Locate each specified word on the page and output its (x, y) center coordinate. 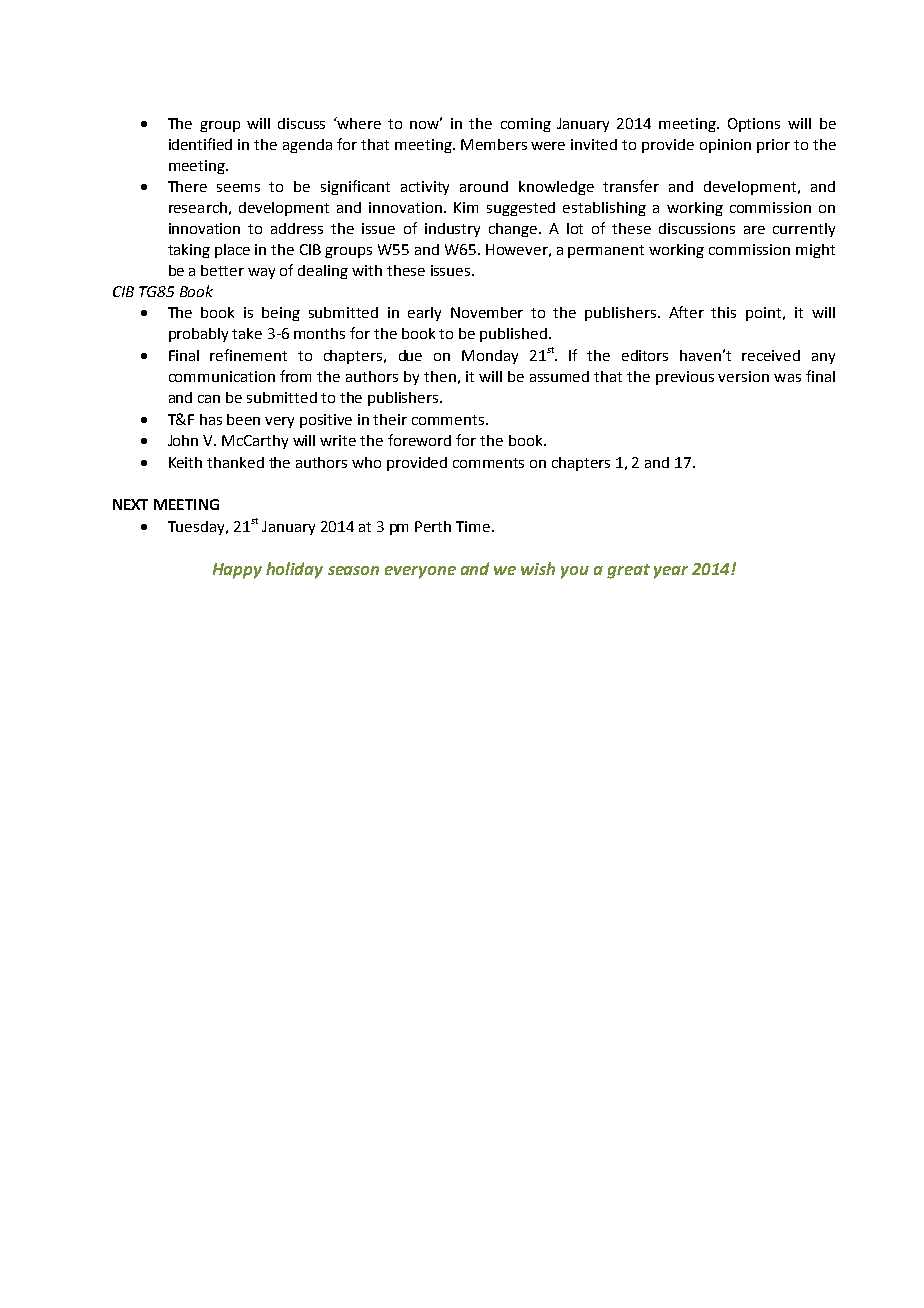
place (232, 251)
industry (452, 230)
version (743, 376)
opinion (725, 146)
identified (200, 144)
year (671, 572)
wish (538, 568)
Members (494, 144)
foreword (419, 440)
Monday (490, 357)
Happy (237, 571)
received (771, 355)
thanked (235, 462)
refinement (248, 355)
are (754, 230)
